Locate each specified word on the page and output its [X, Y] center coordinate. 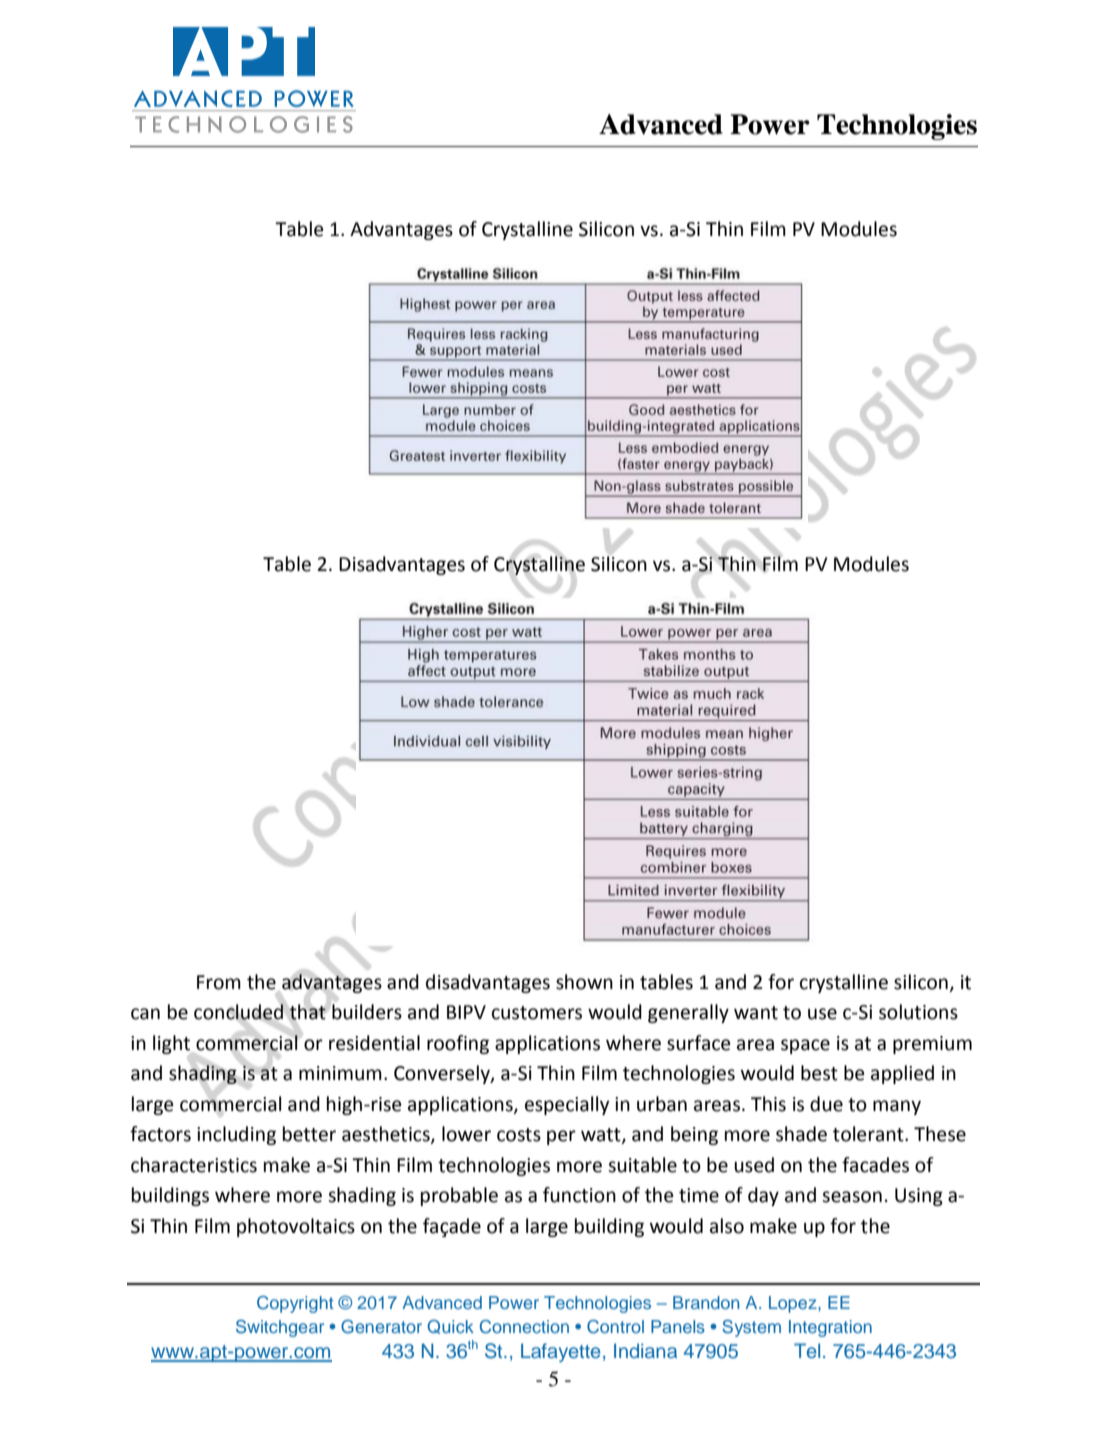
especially [567, 1105]
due [826, 1104]
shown [584, 982]
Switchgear [280, 1328]
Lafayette [561, 1352]
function [579, 1195]
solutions [918, 1012]
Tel [807, 1350]
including [236, 1135]
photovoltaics [296, 1227]
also [727, 1226]
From [219, 982]
